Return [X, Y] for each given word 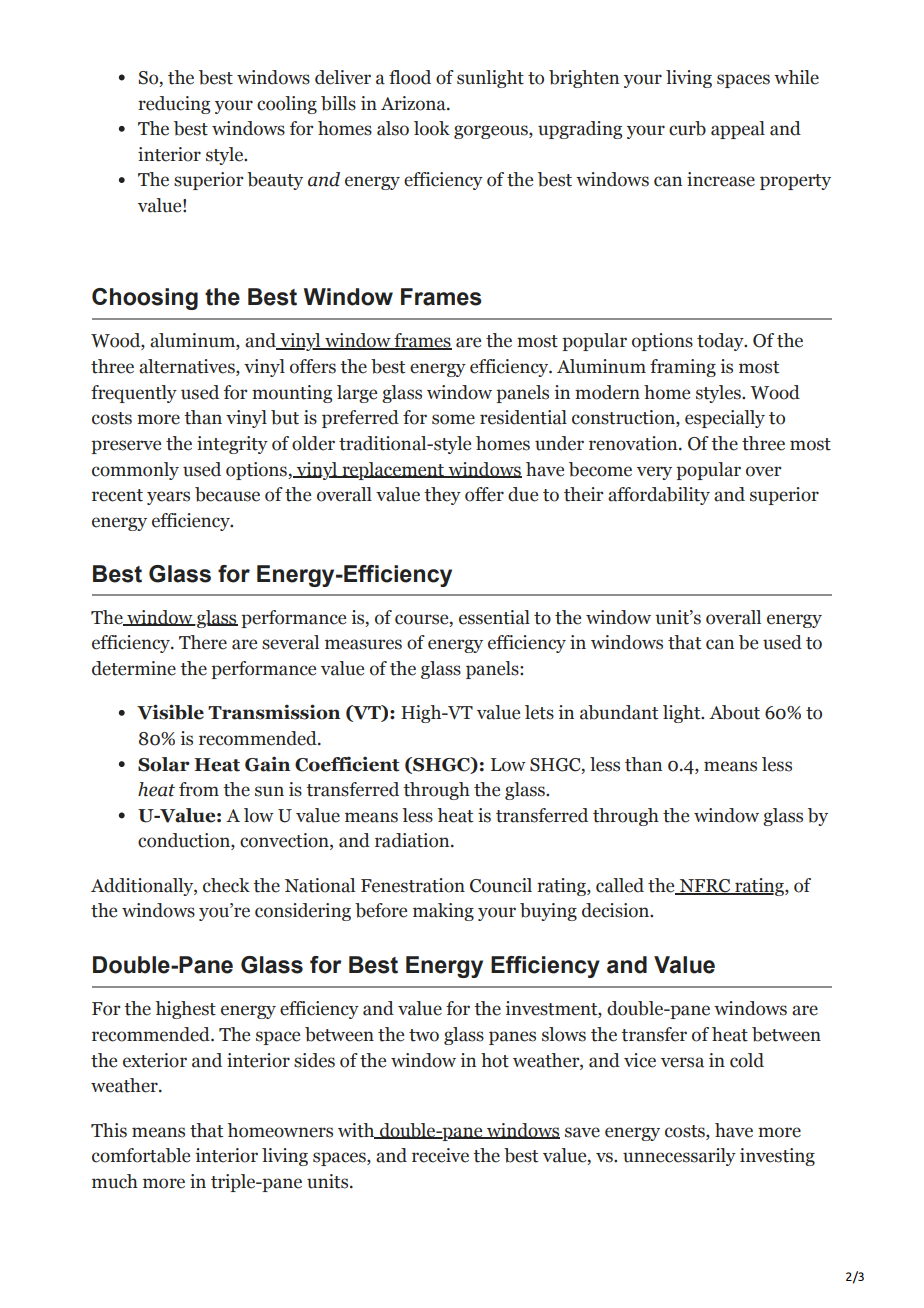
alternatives [188, 367]
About [734, 712]
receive [440, 1155]
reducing [174, 105]
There [203, 642]
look [432, 128]
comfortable [141, 1155]
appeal [738, 130]
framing [683, 368]
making [443, 912]
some [453, 419]
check [226, 885]
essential [494, 617]
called [620, 885]
